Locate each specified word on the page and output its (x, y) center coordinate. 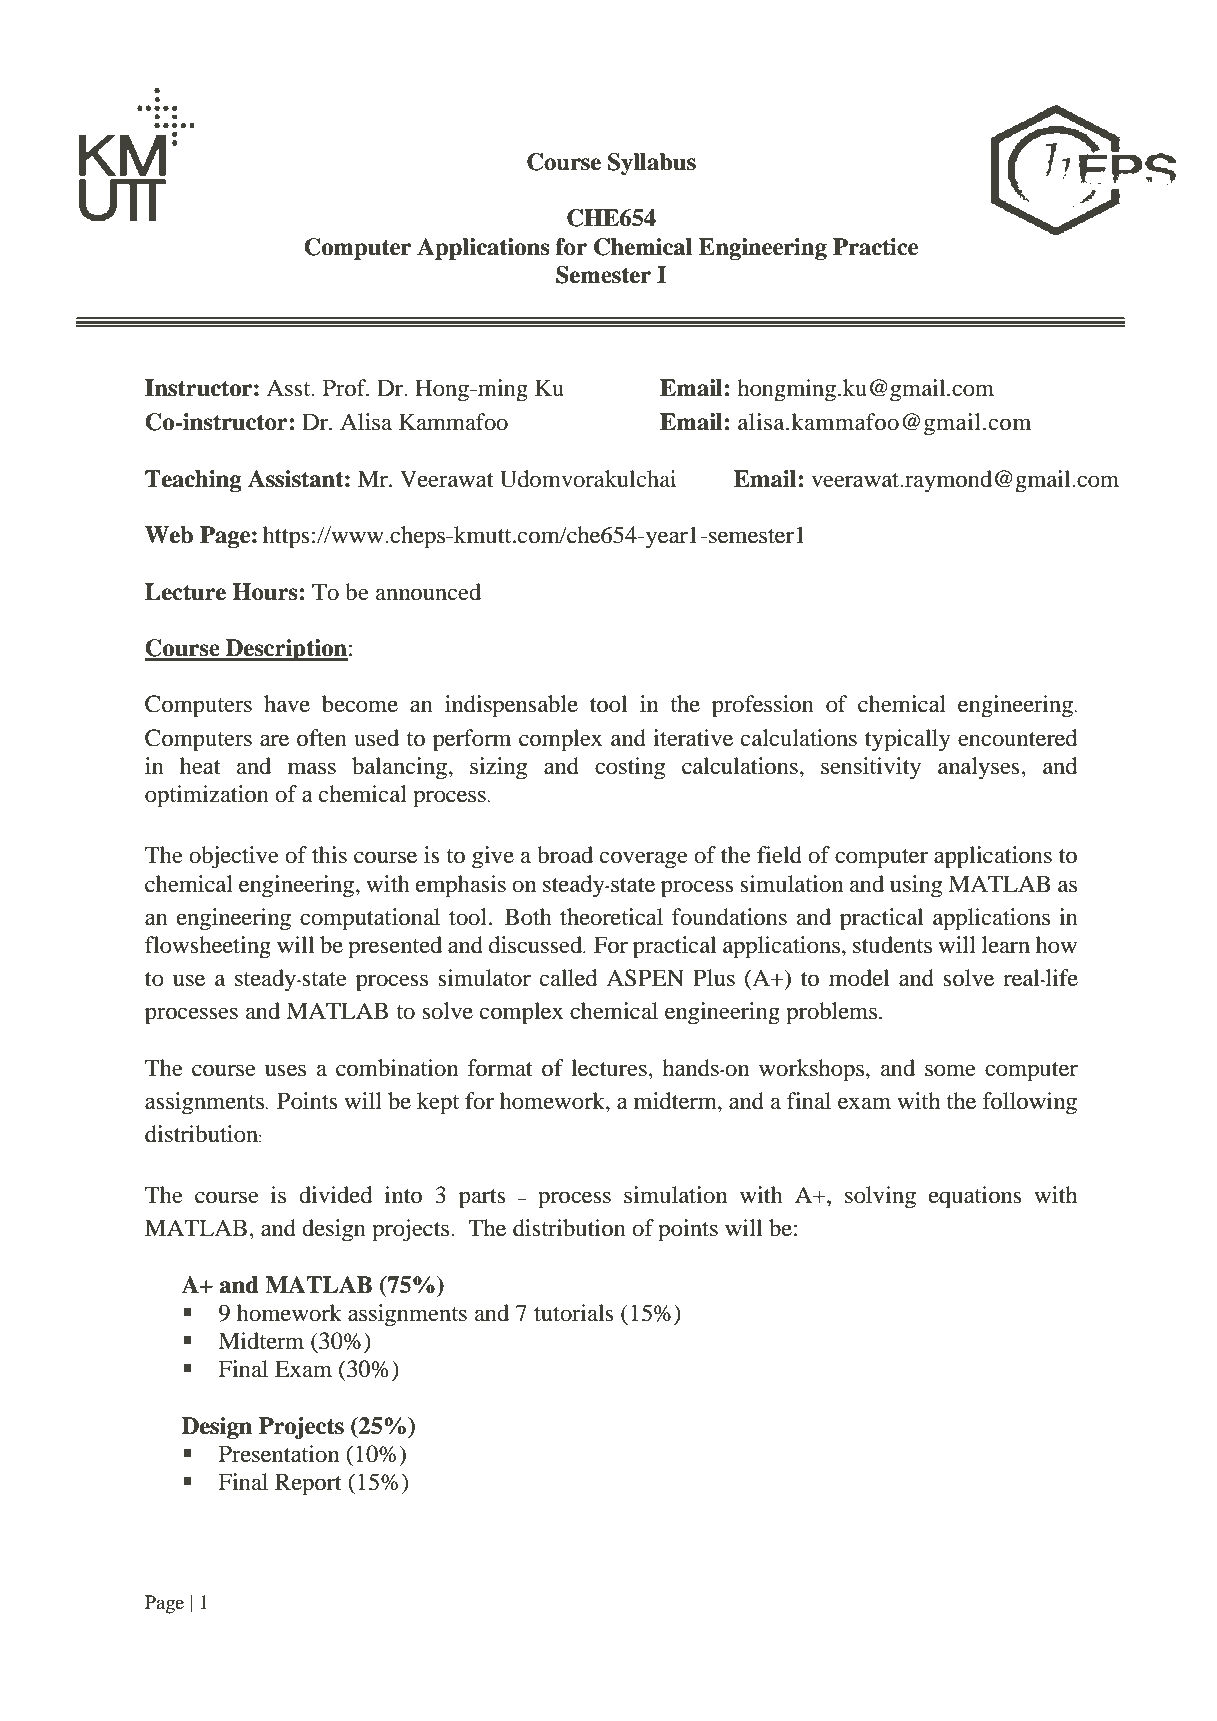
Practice (875, 247)
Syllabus (652, 164)
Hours (265, 592)
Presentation (279, 1454)
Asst (289, 388)
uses (285, 1070)
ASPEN (645, 978)
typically (908, 740)
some (950, 1070)
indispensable (511, 706)
